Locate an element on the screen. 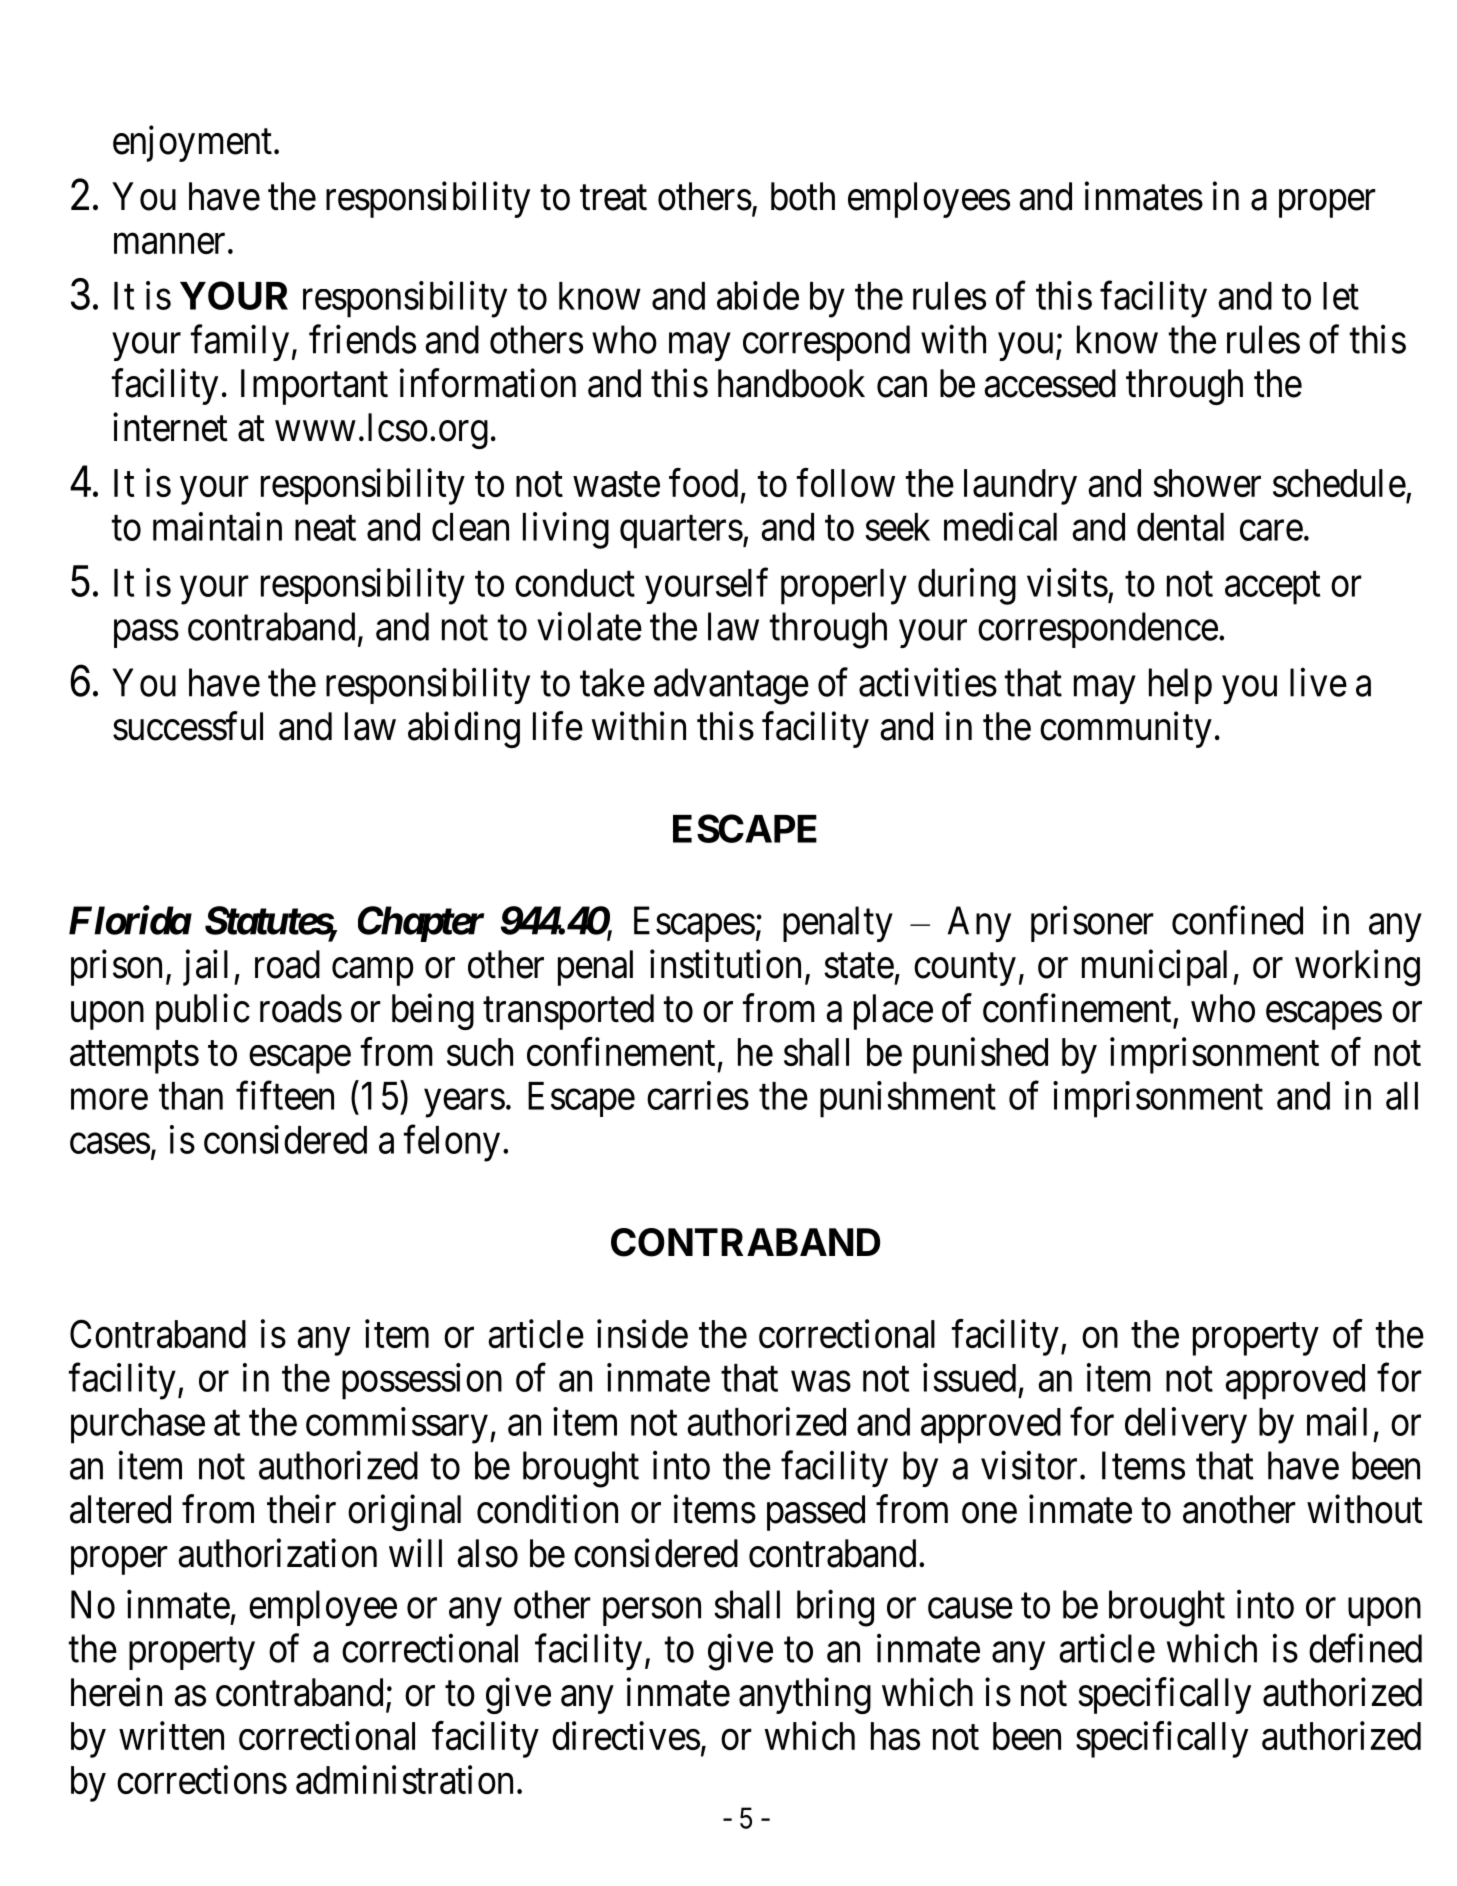  enjoyment is located at coordinates (192, 144).
